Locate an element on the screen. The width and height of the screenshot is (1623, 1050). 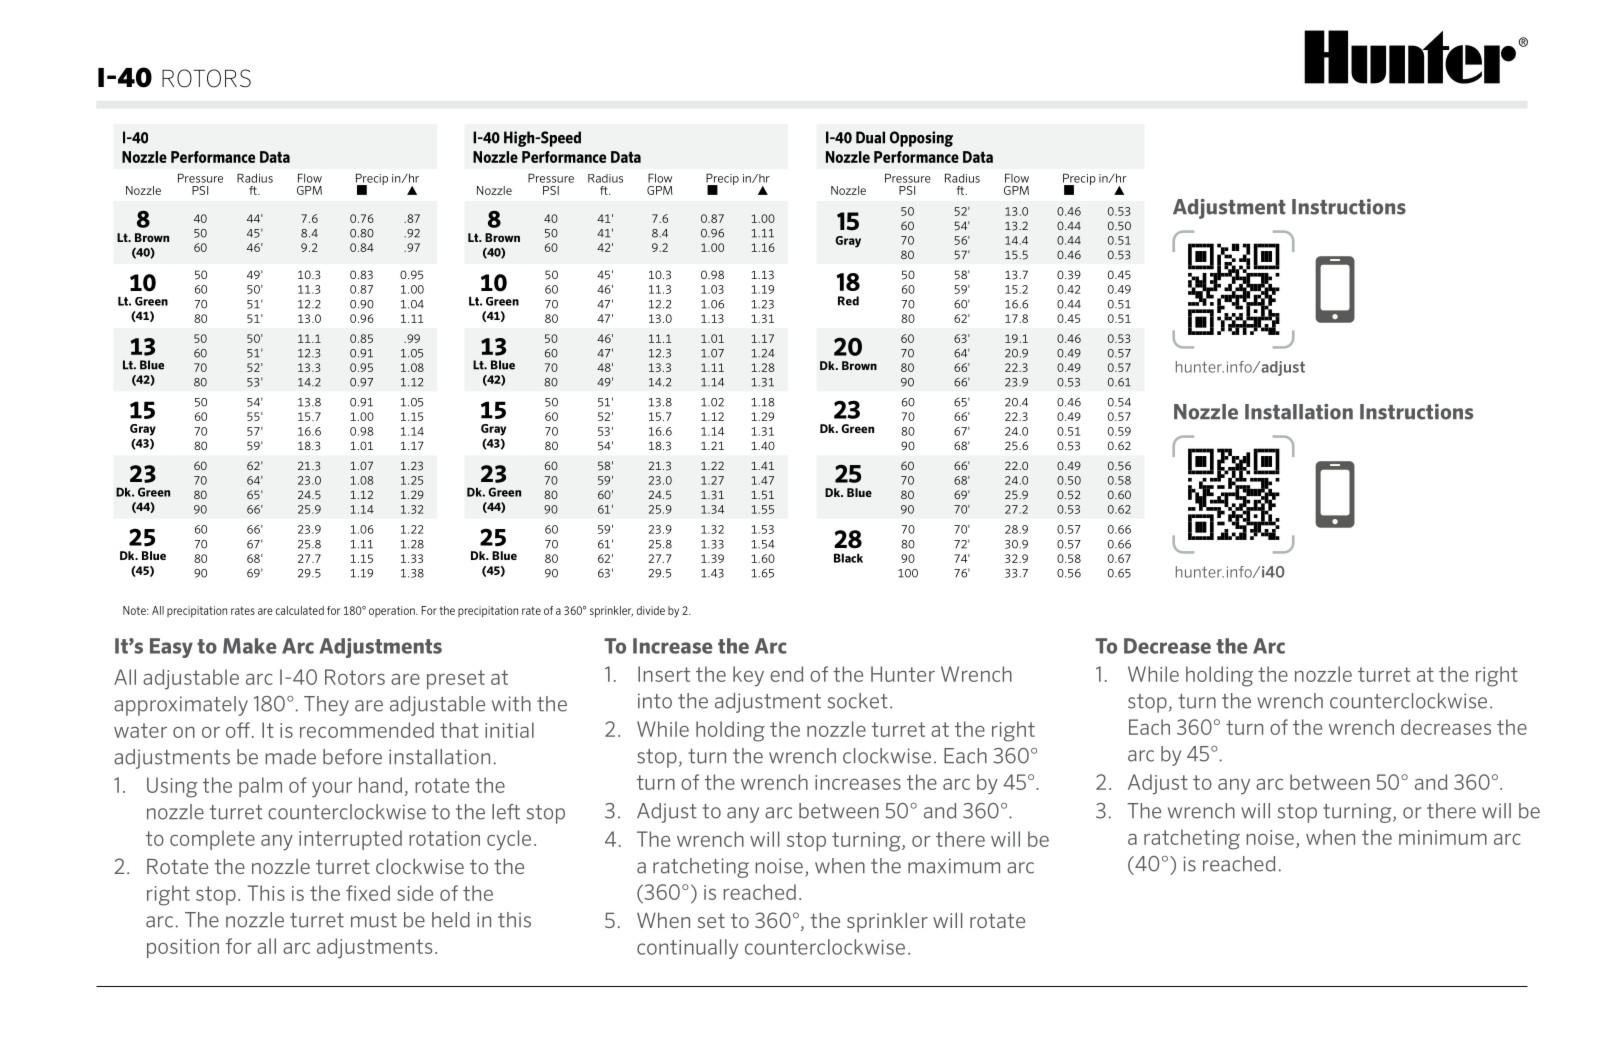
must is located at coordinates (374, 920).
